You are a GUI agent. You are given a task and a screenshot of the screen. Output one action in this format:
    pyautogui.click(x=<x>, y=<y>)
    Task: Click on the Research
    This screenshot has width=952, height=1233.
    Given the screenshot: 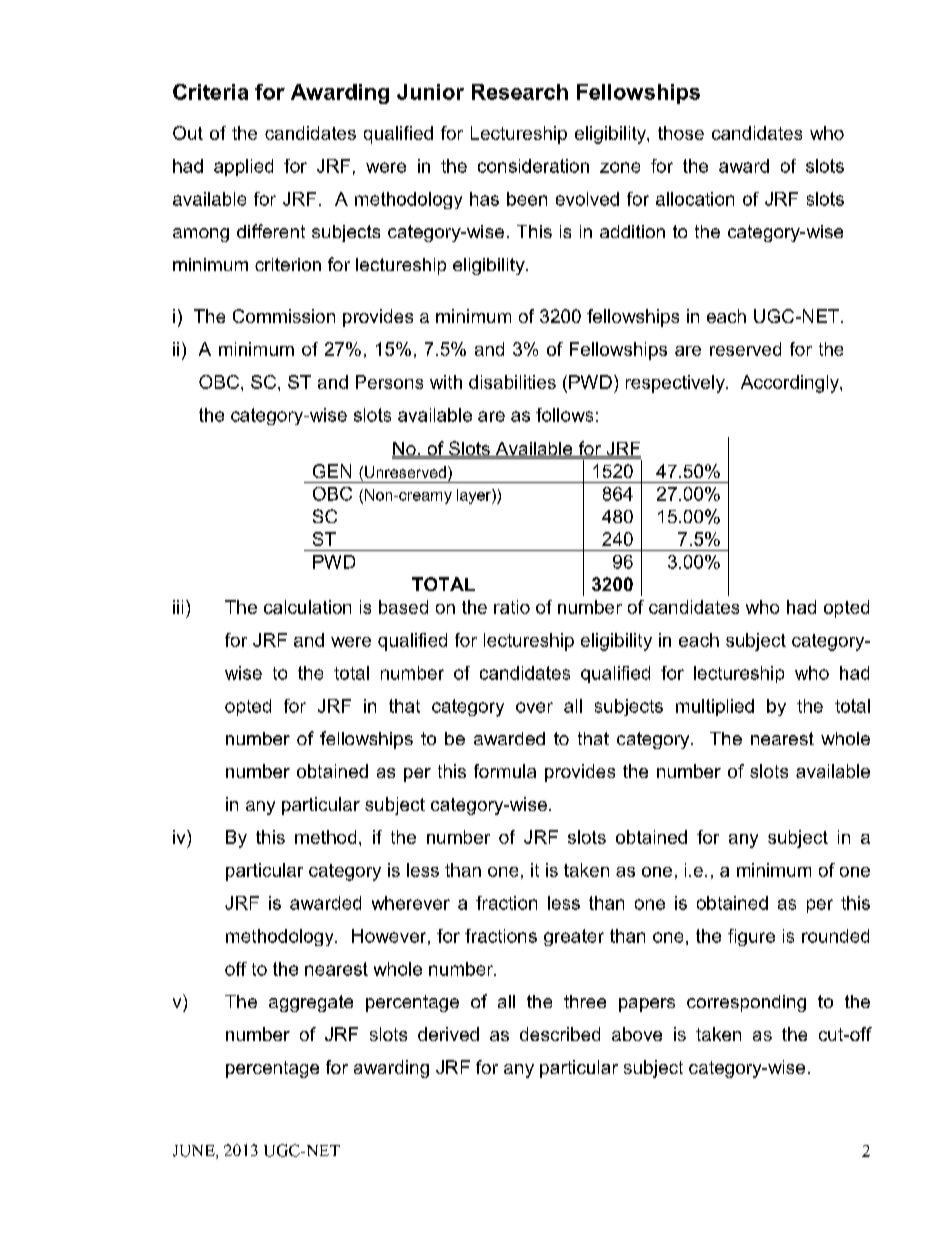 What is the action you would take?
    pyautogui.click(x=520, y=92)
